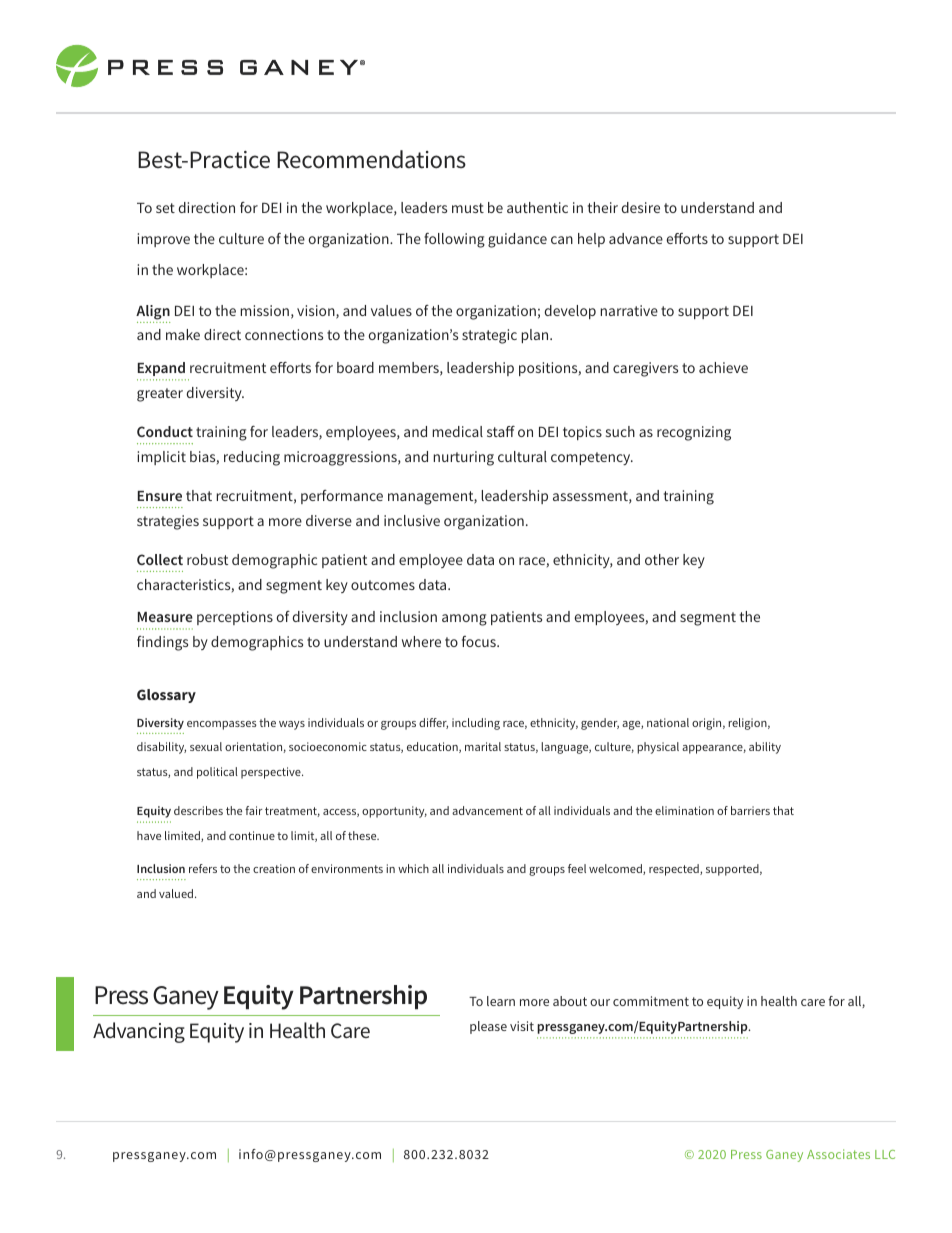  I want to click on barriers, so click(750, 810).
